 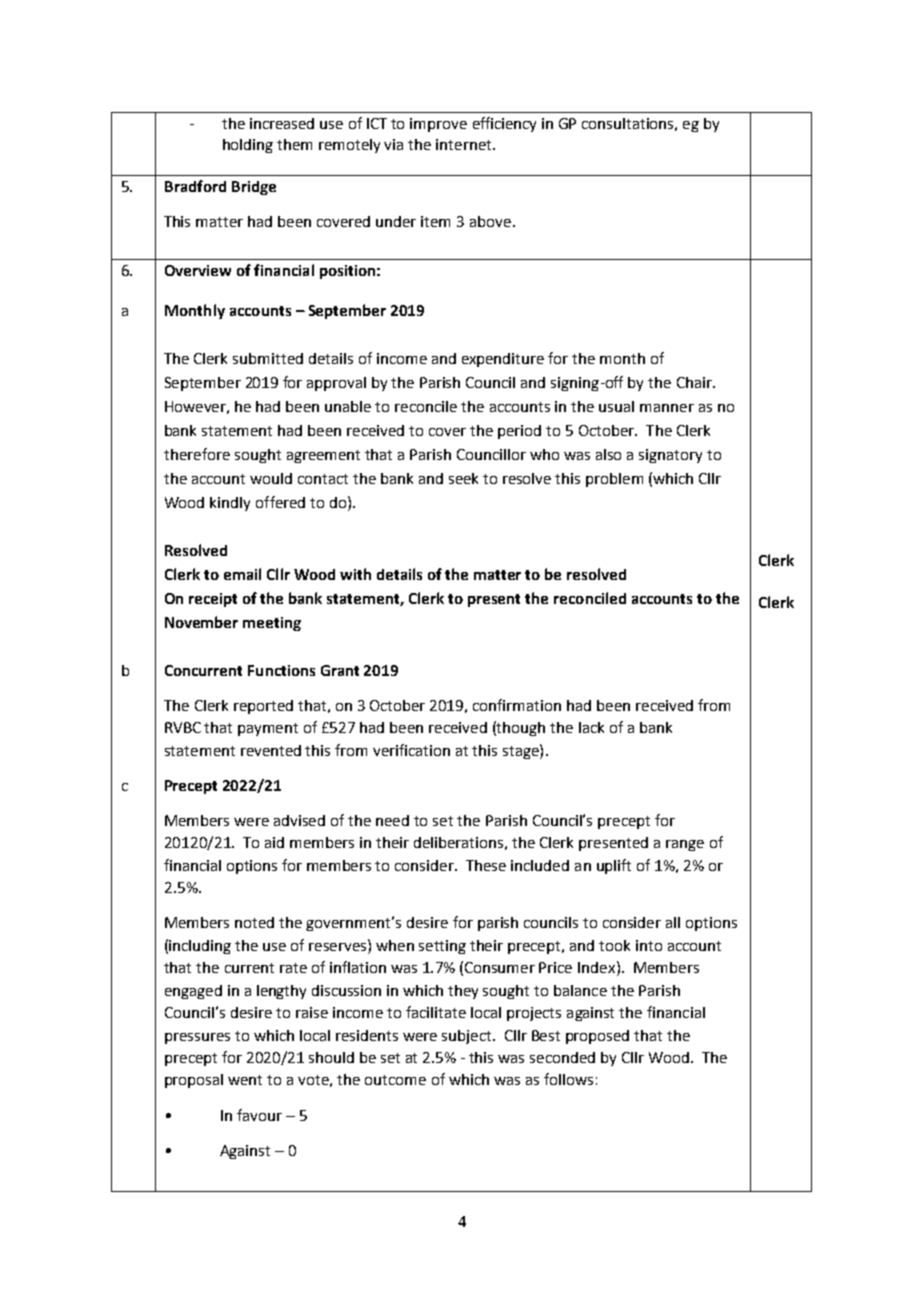 What do you see at coordinates (395, 1080) in the document?
I see `outcome` at bounding box center [395, 1080].
